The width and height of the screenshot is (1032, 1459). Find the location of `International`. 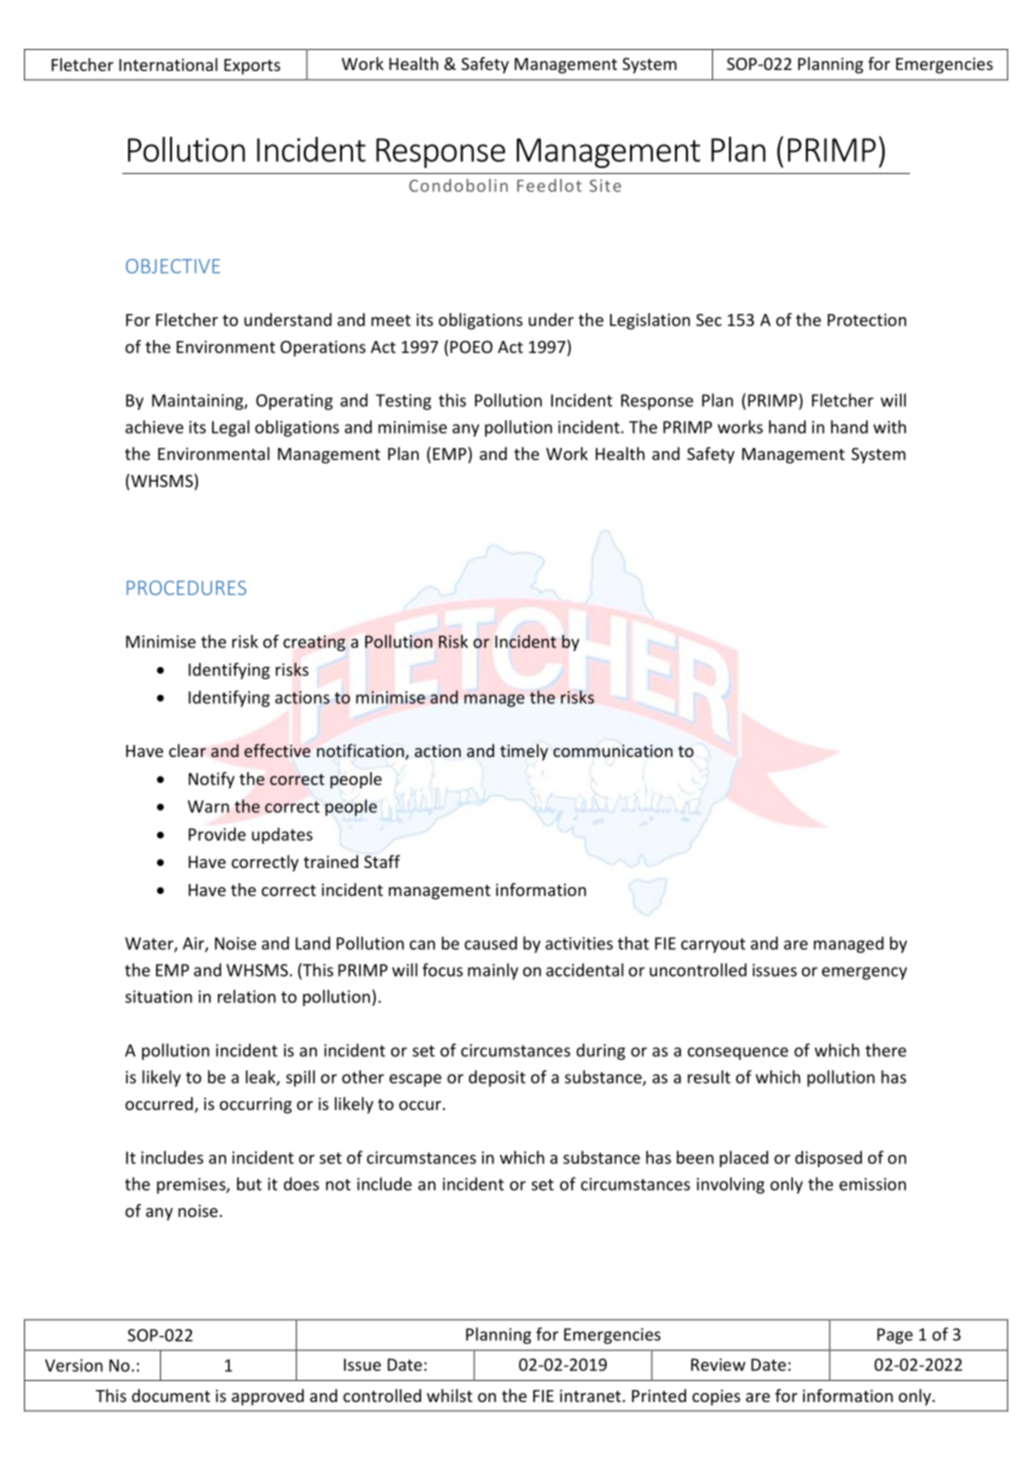

International is located at coordinates (168, 64).
